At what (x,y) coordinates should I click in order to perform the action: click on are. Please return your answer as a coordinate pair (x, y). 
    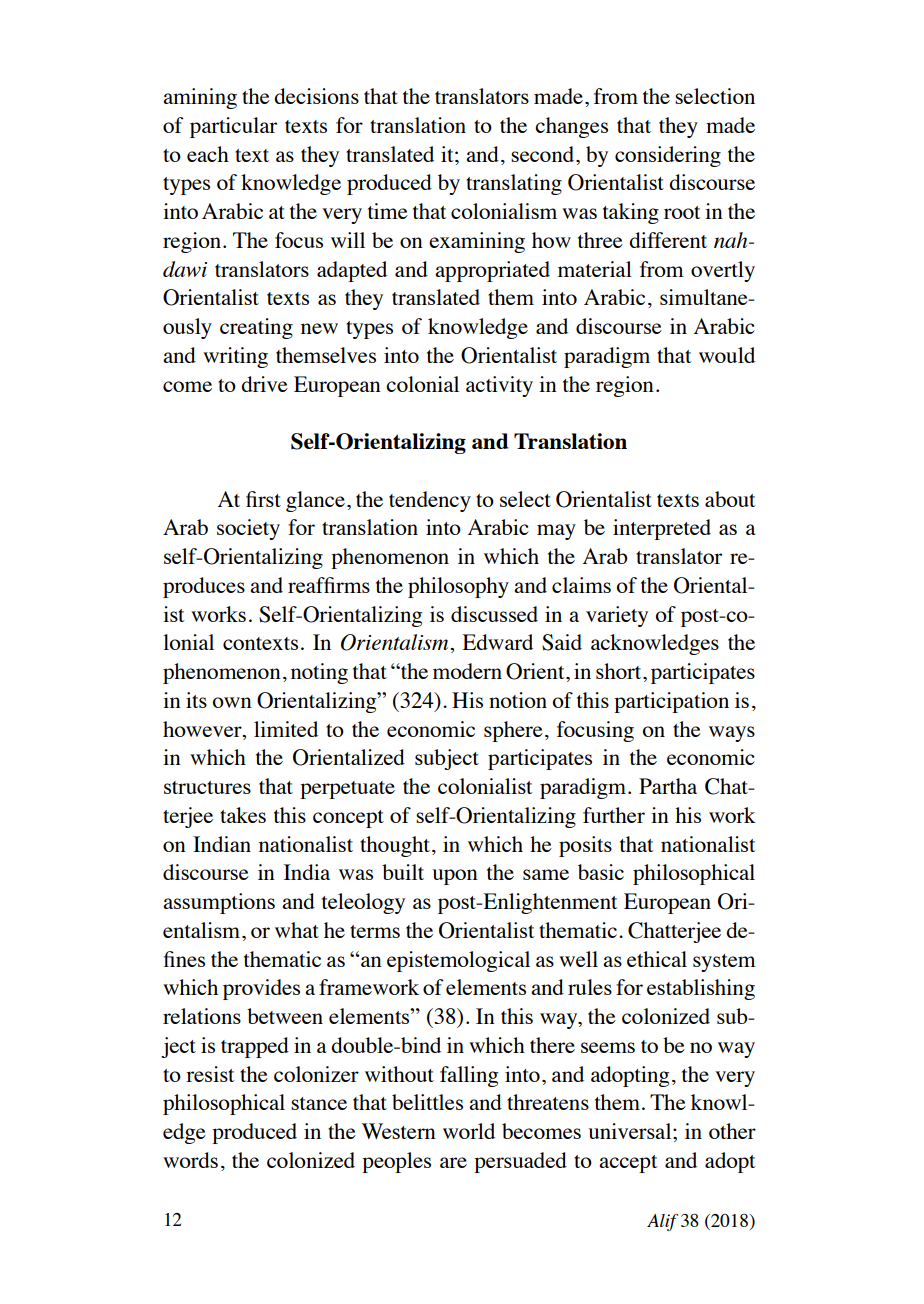
    Looking at the image, I should click on (453, 1162).
